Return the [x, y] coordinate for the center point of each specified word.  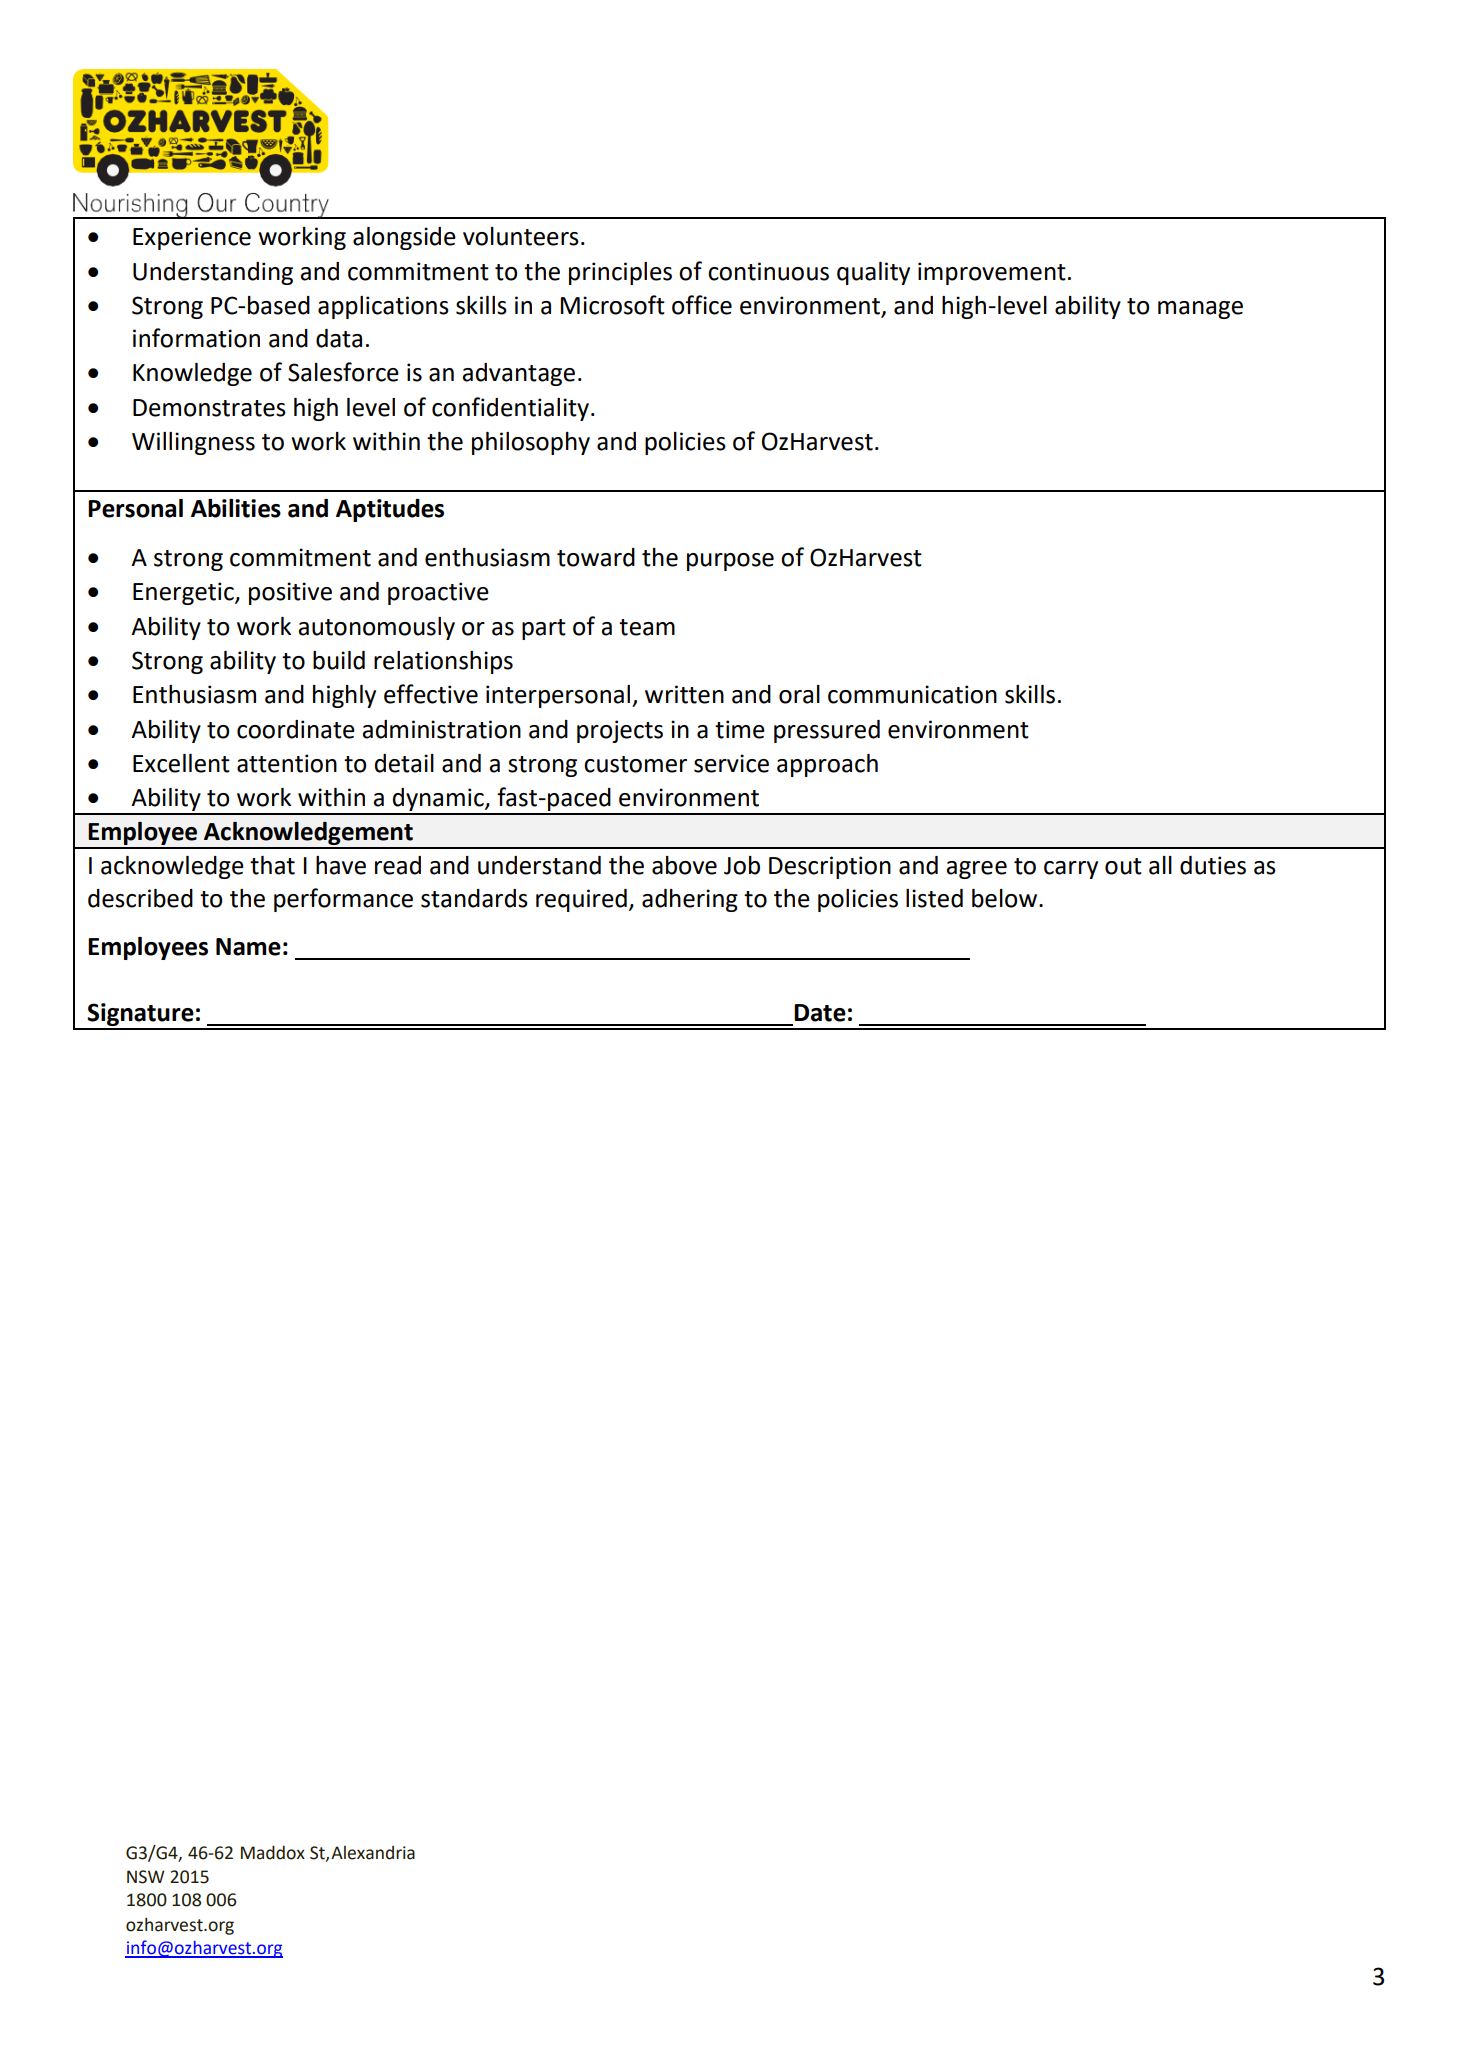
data [339, 338]
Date [820, 1013]
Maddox [273, 1852]
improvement [992, 273]
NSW [146, 1877]
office [702, 305]
